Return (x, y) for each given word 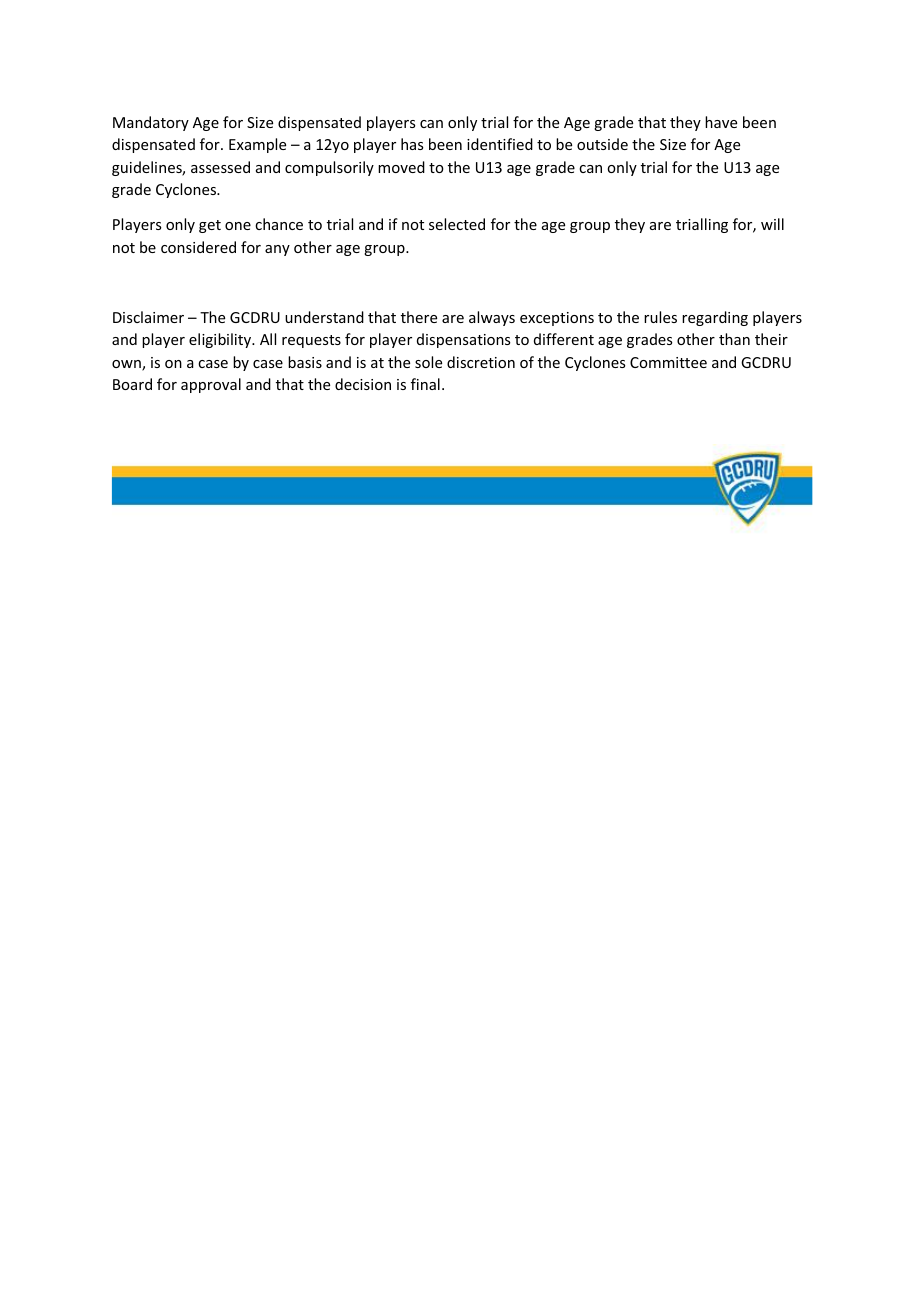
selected (457, 224)
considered (198, 247)
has (412, 144)
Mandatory (151, 123)
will (772, 224)
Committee (668, 362)
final (425, 384)
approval (211, 385)
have (721, 122)
